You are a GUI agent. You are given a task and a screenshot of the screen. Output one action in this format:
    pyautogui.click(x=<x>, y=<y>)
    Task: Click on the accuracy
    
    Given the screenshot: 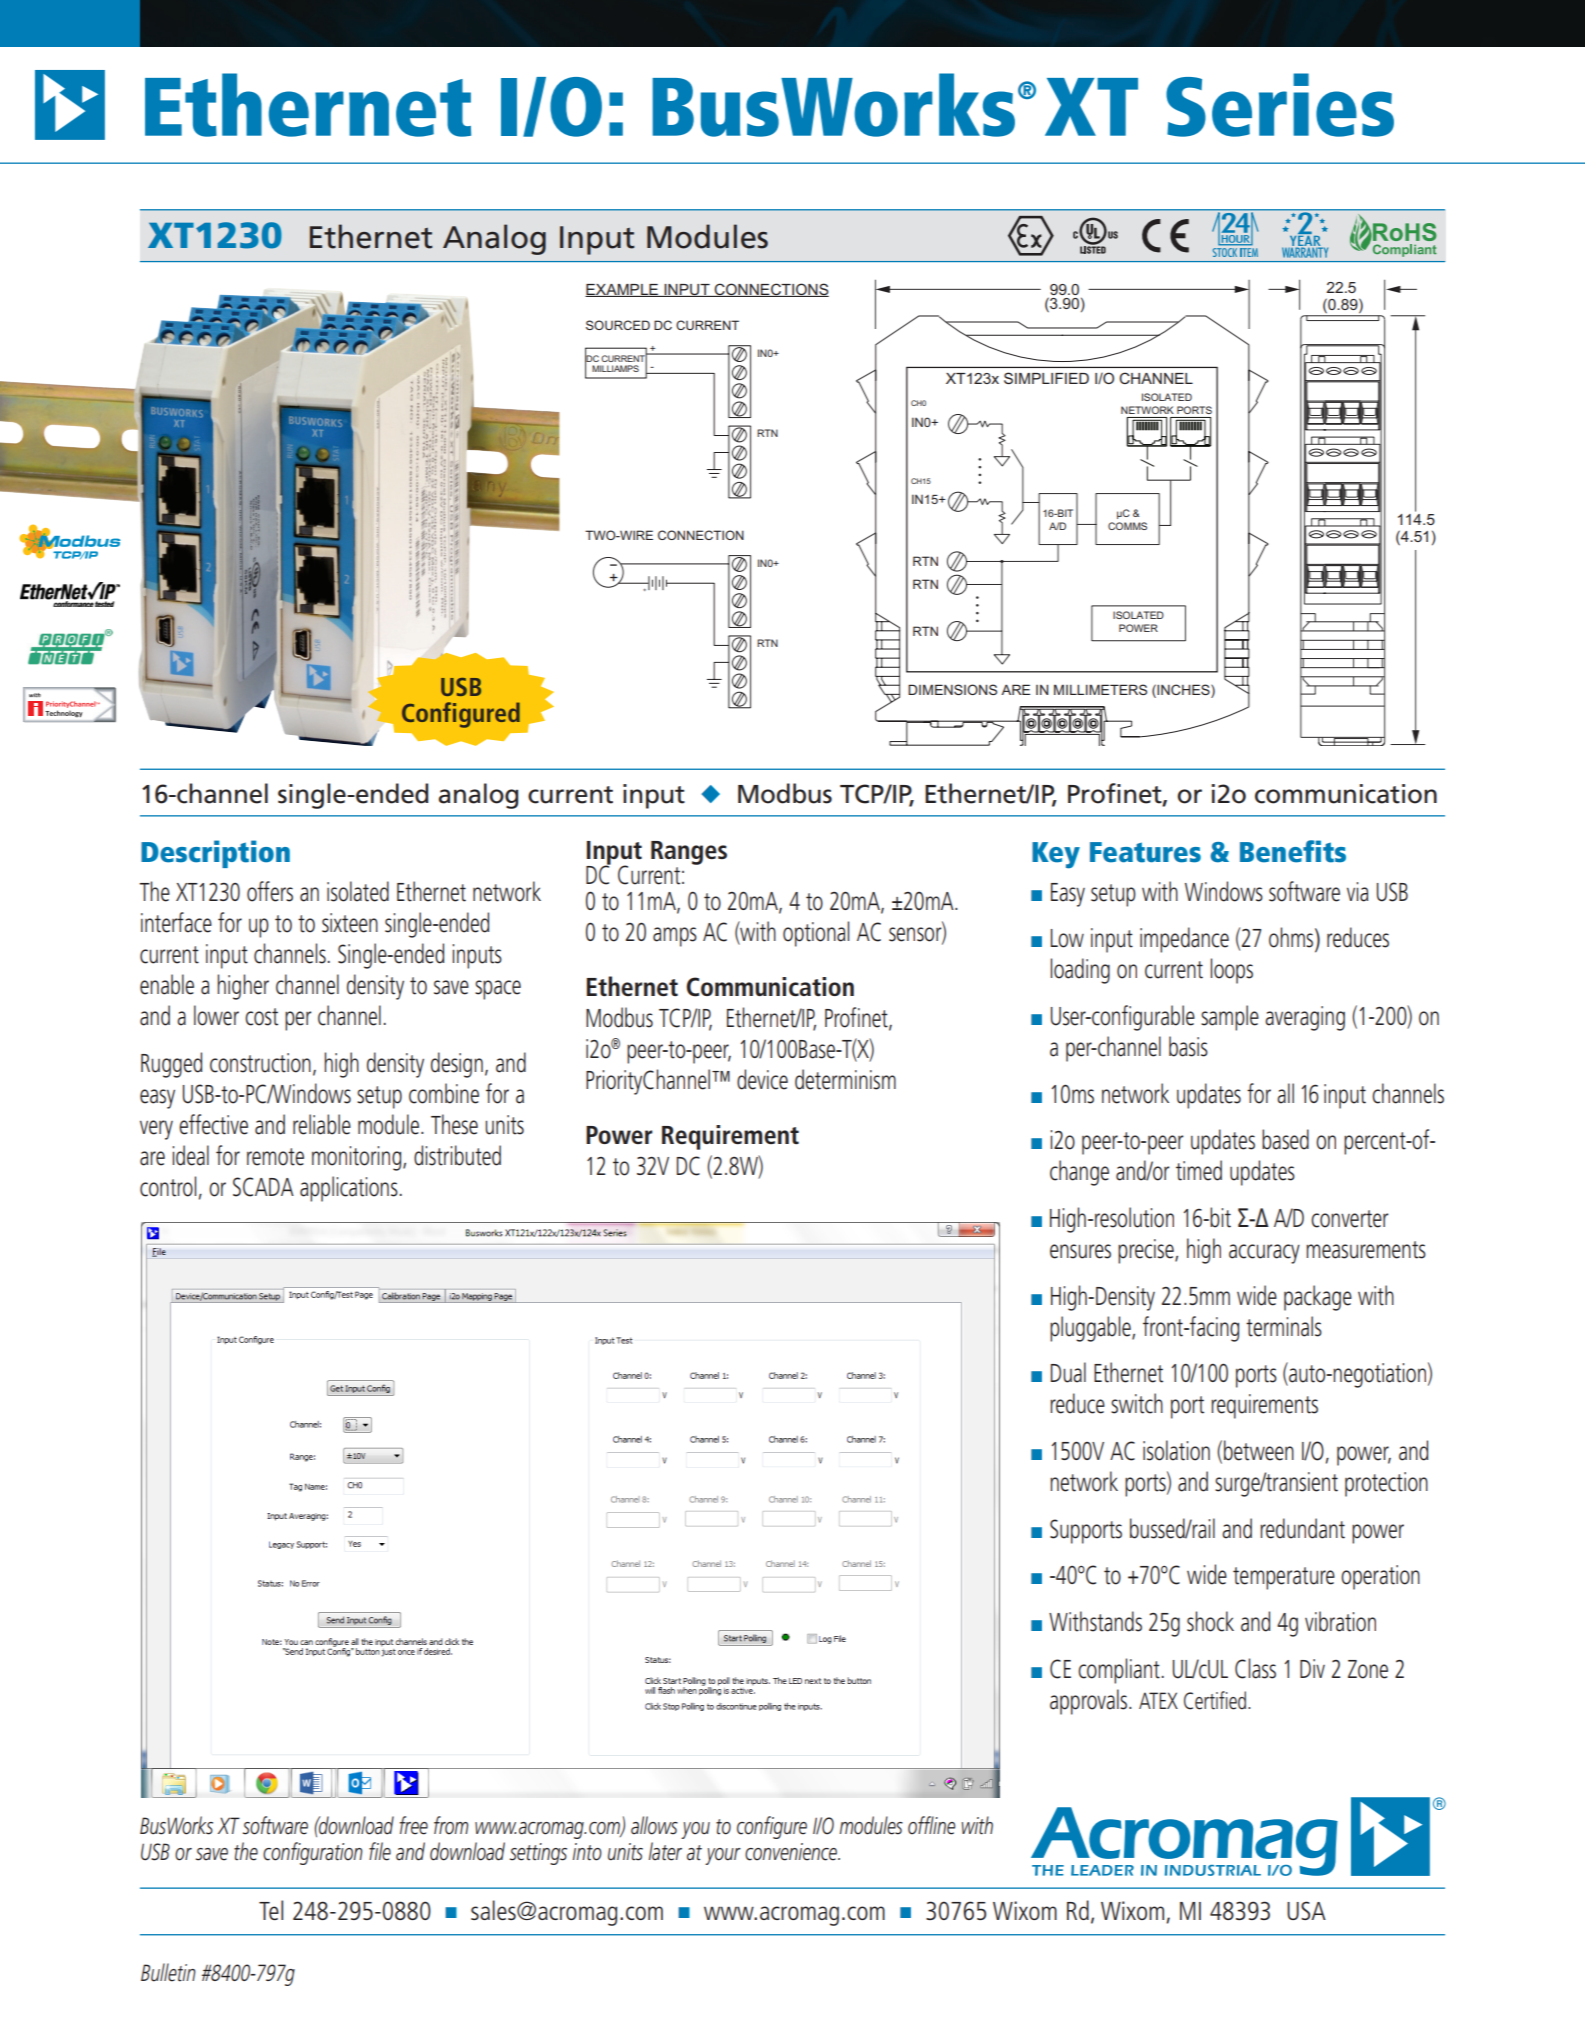 What is the action you would take?
    pyautogui.click(x=1264, y=1254)
